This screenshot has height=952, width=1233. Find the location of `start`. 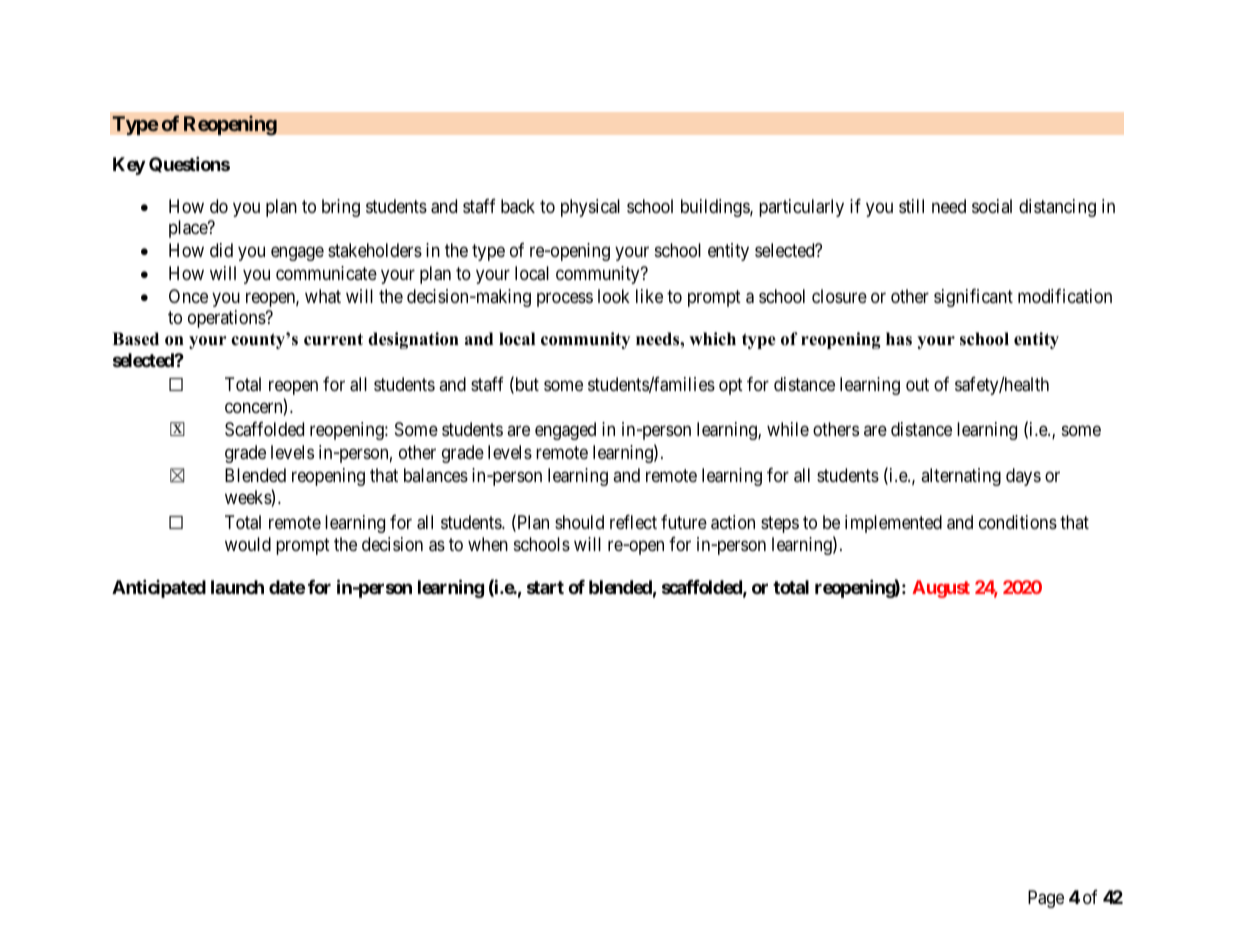

start is located at coordinates (545, 587).
